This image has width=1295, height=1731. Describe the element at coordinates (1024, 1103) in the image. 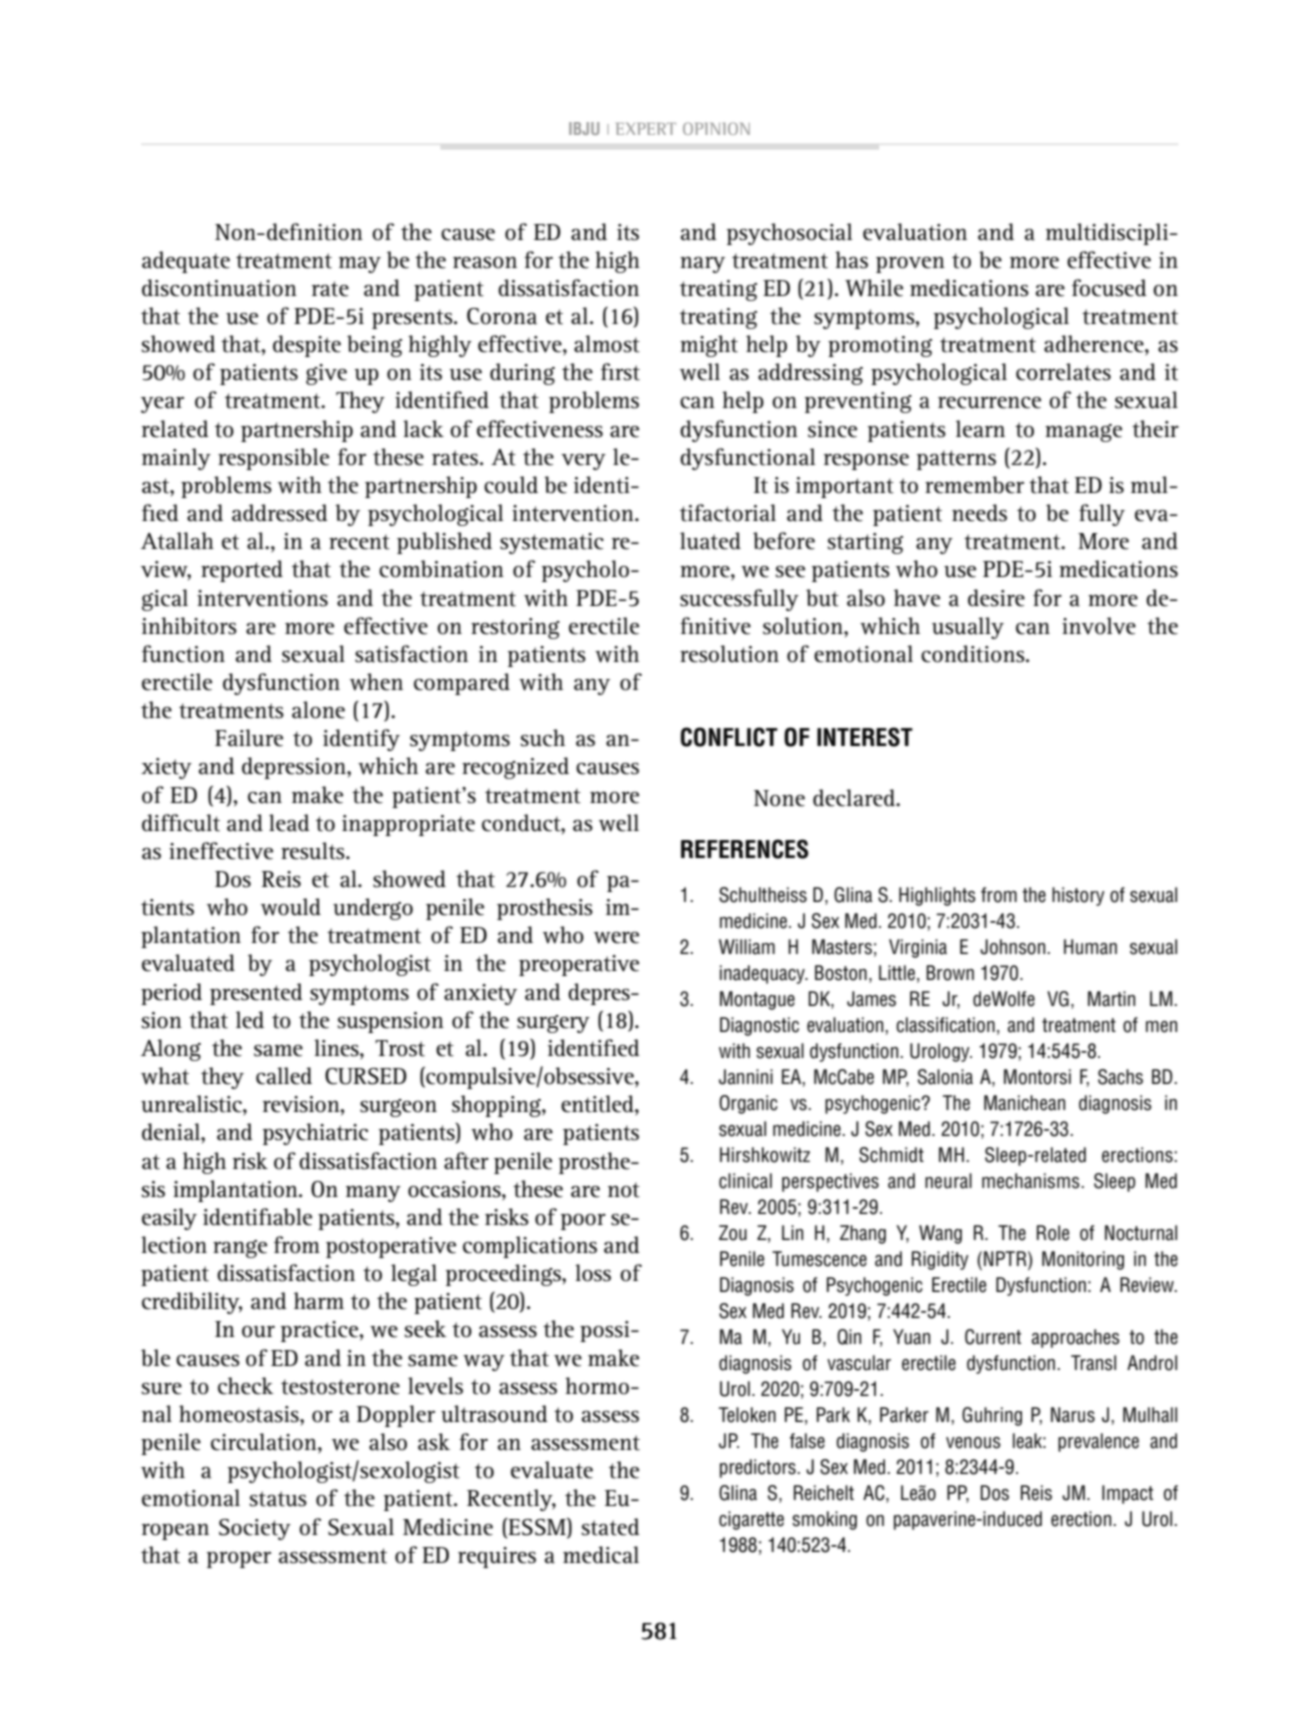

I see `Manichean` at that location.
